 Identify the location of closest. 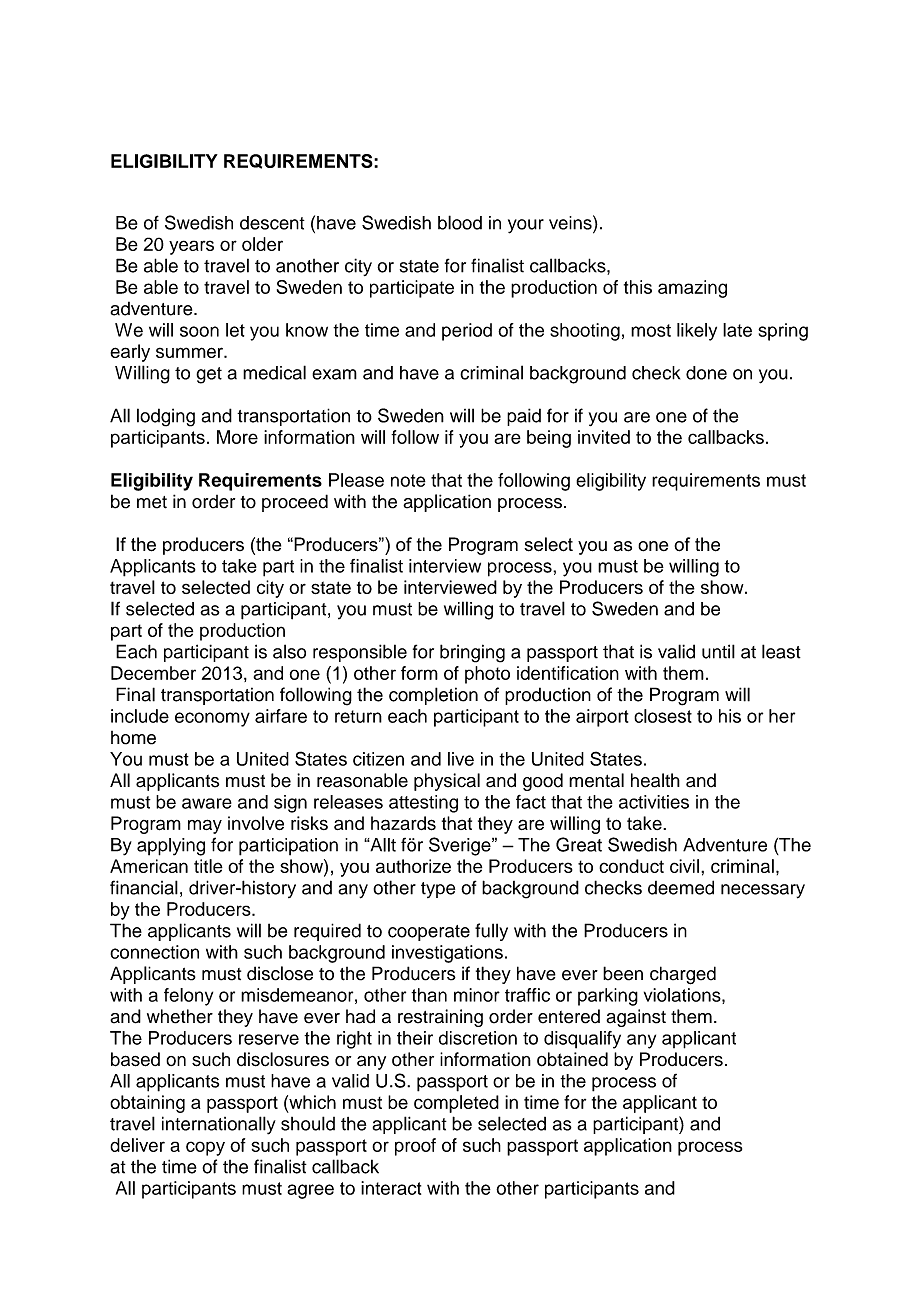
(663, 716).
